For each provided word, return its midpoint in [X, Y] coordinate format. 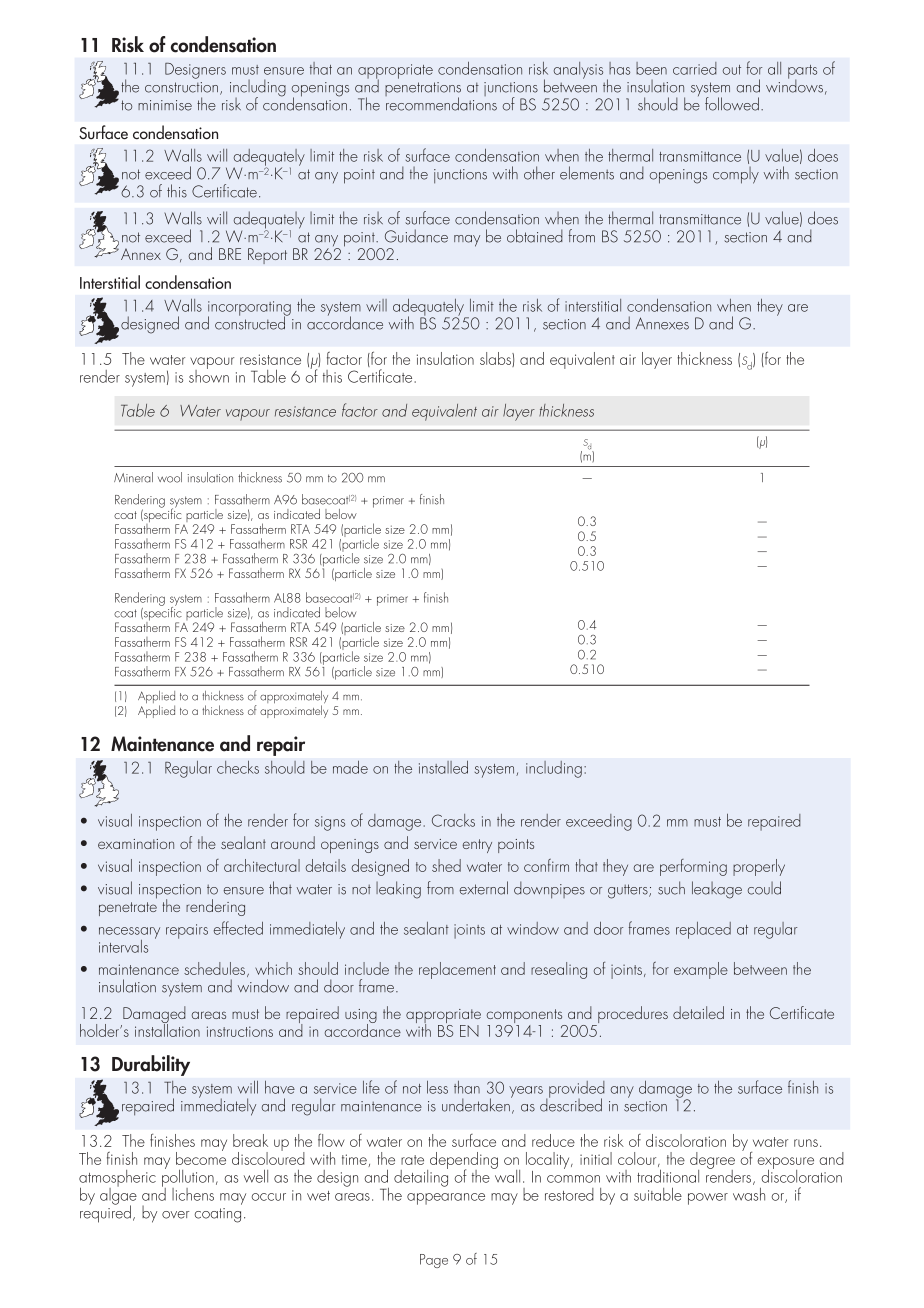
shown [209, 375]
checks [238, 767]
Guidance [416, 236]
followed [732, 104]
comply [736, 175]
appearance [446, 1199]
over [175, 1215]
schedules [216, 969]
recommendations [441, 103]
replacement [457, 970]
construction [183, 88]
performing [693, 867]
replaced [703, 930]
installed [443, 767]
